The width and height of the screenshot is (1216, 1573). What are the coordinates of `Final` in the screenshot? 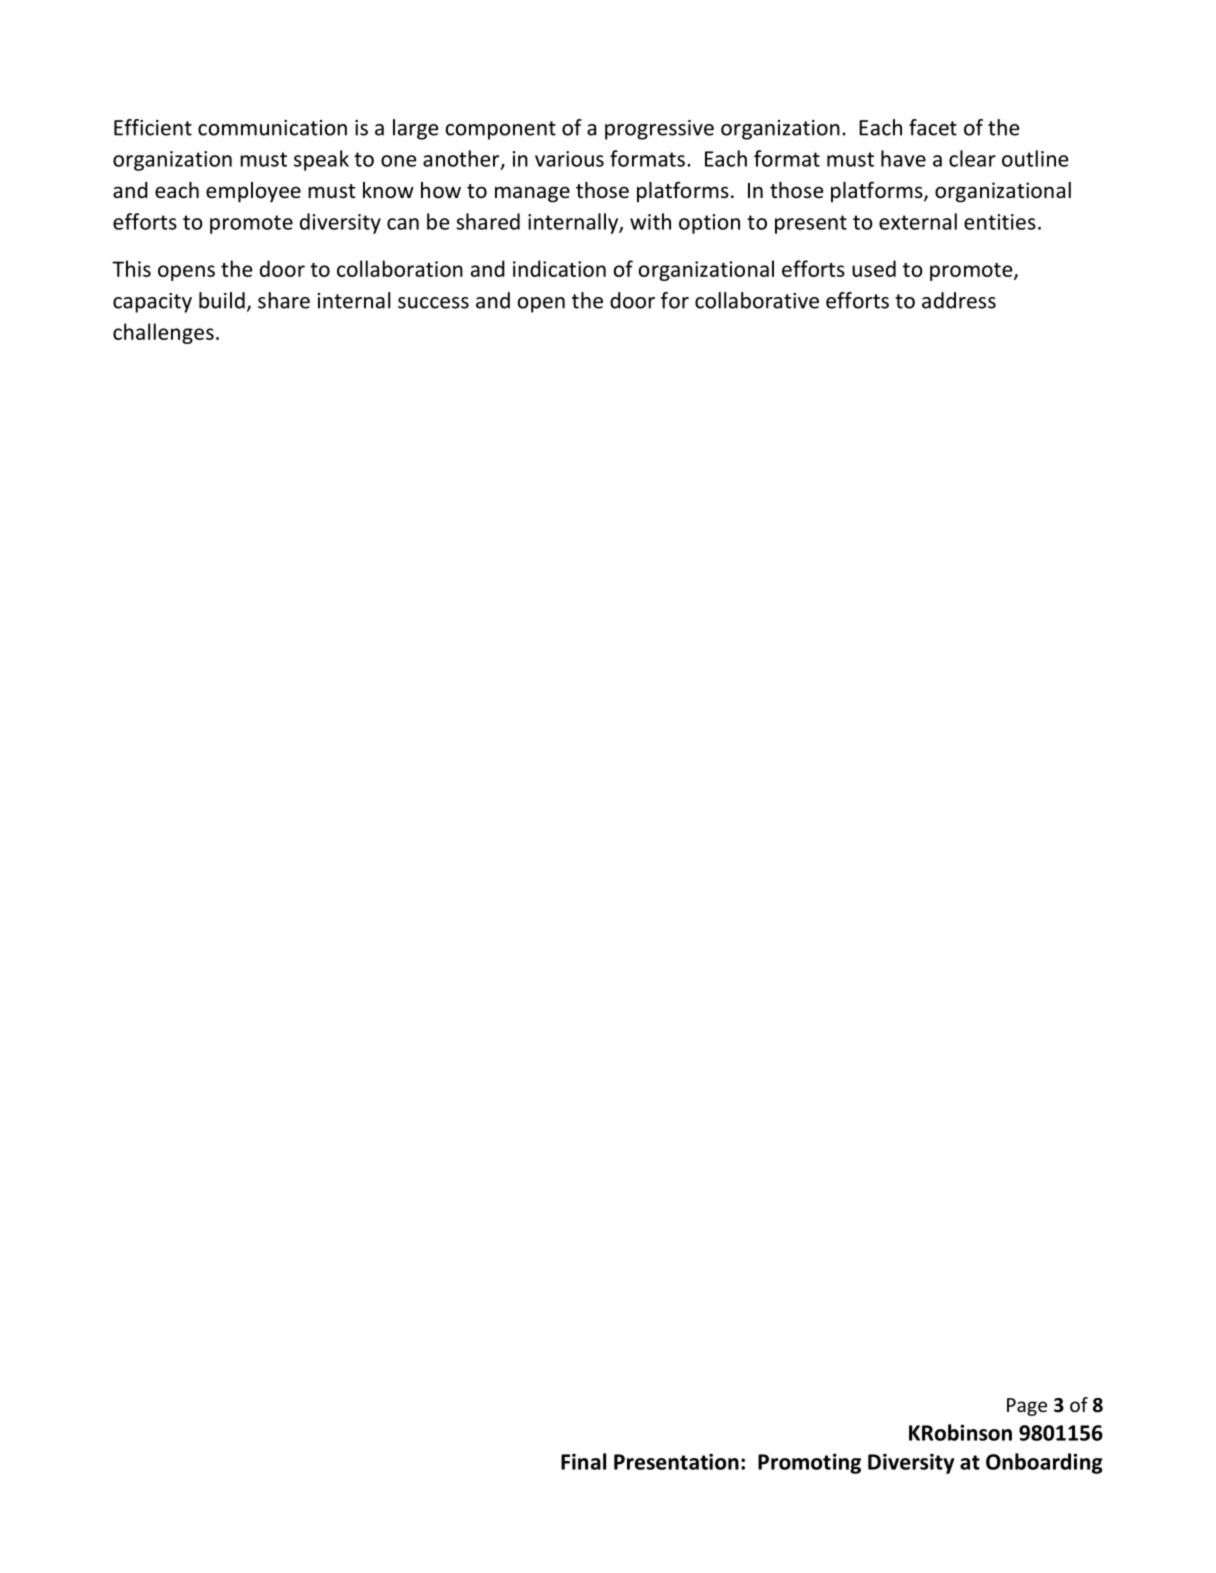 It's located at (583, 1461).
